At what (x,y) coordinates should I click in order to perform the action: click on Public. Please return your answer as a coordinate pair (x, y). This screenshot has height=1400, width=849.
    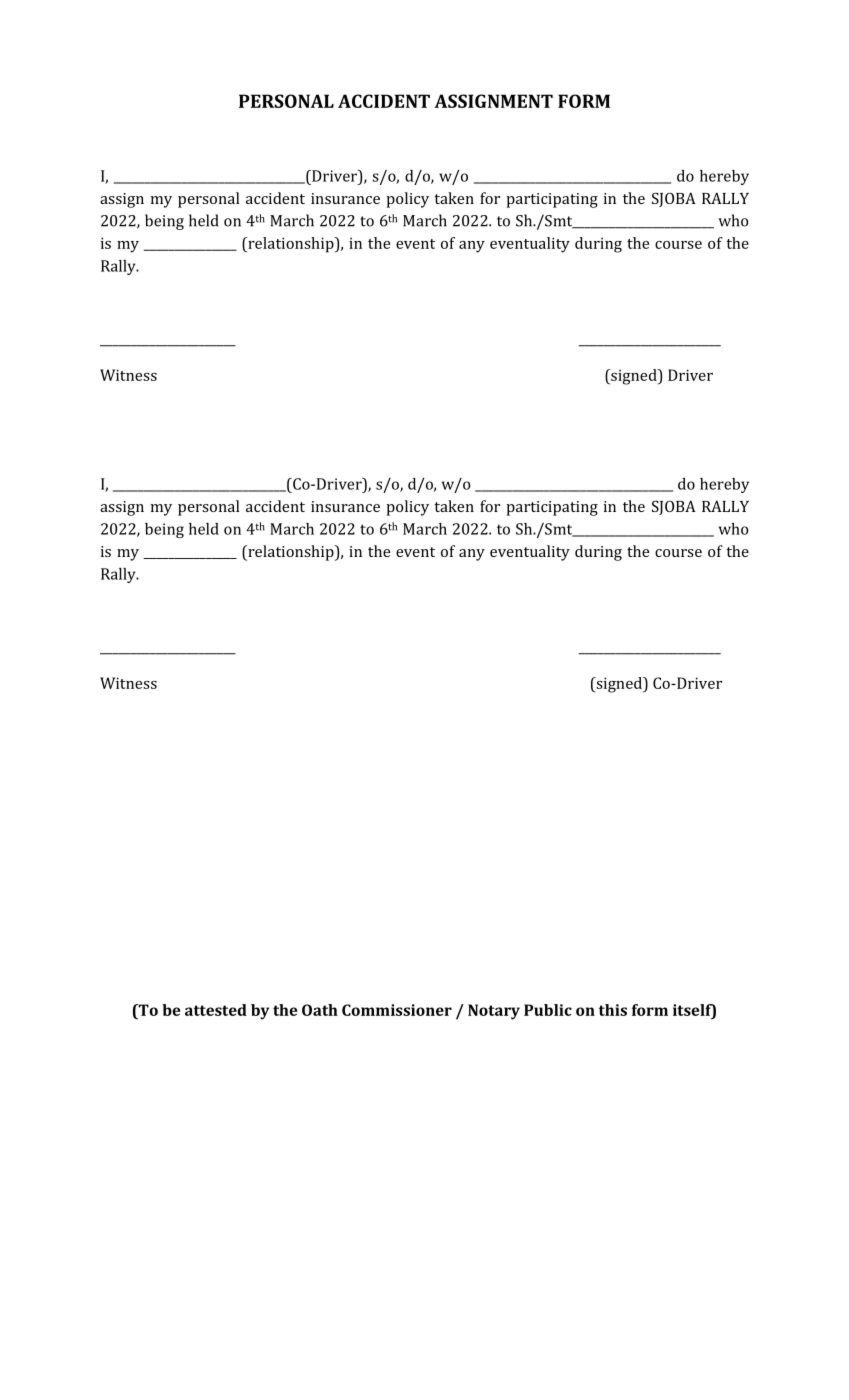
    Looking at the image, I should click on (548, 1010).
